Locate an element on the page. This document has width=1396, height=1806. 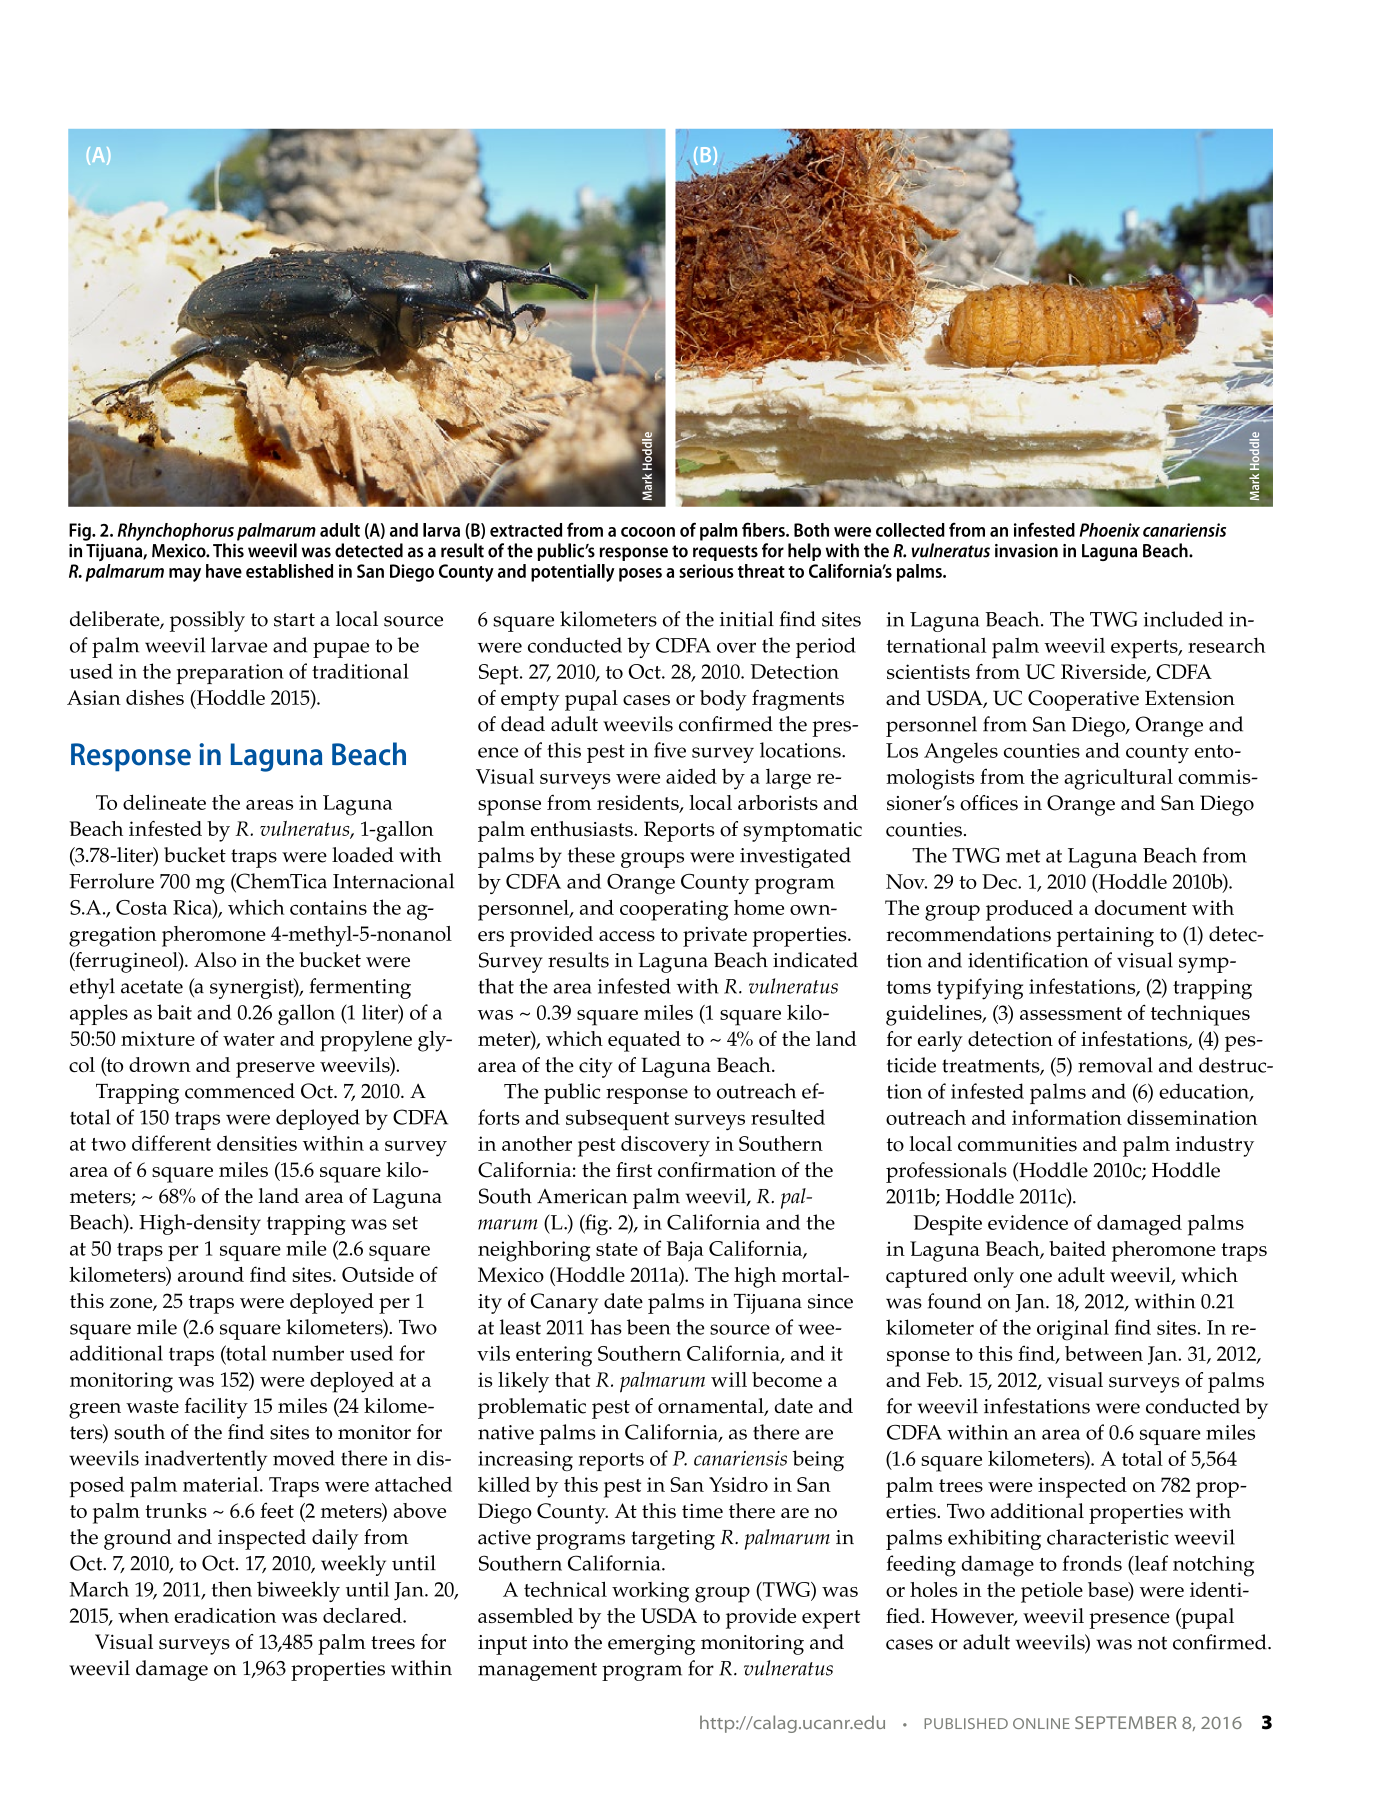
ONLINE is located at coordinates (1041, 1723).
